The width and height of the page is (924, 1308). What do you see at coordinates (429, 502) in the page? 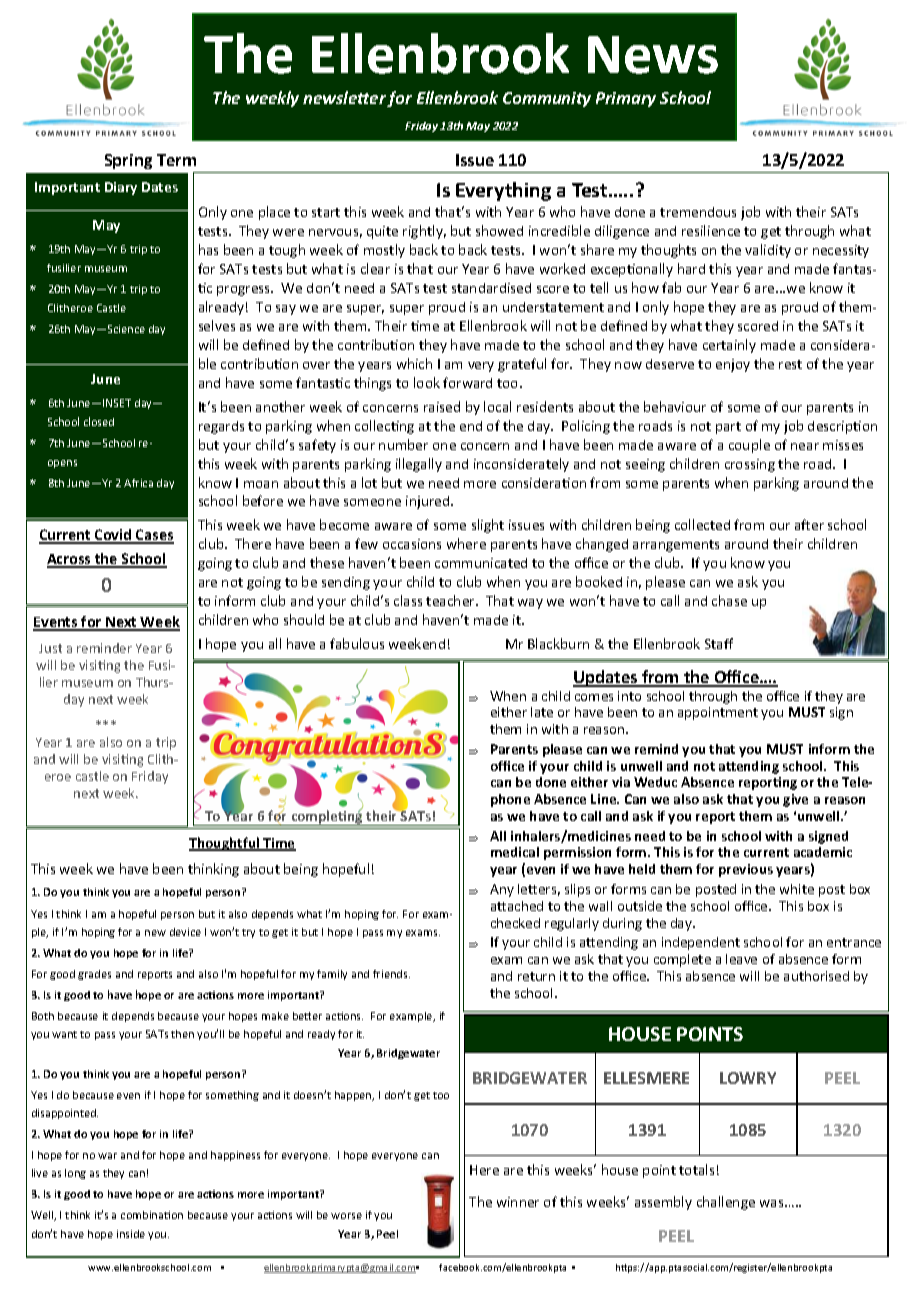
I see `injured` at bounding box center [429, 502].
